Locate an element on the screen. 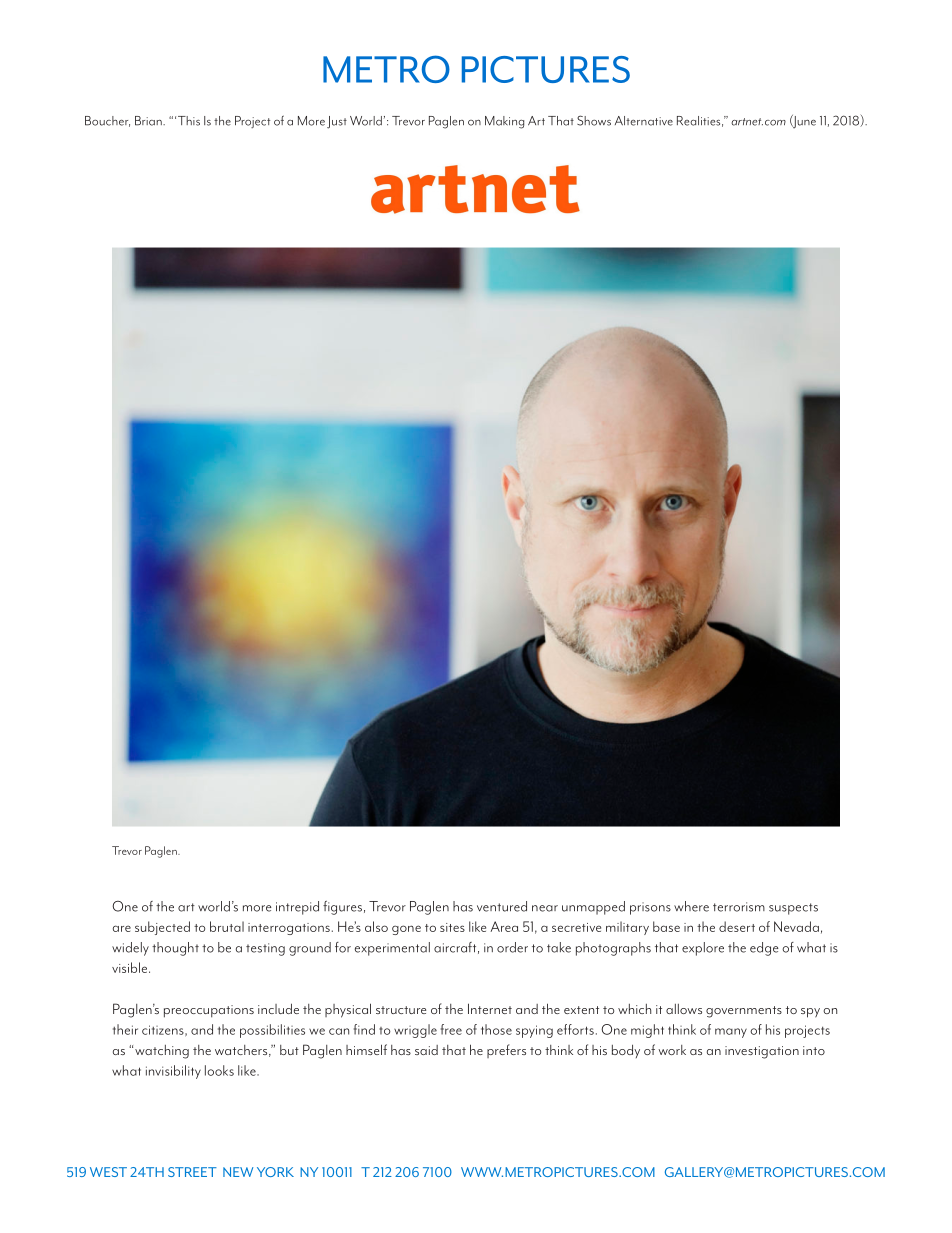  intrepid is located at coordinates (297, 908).
